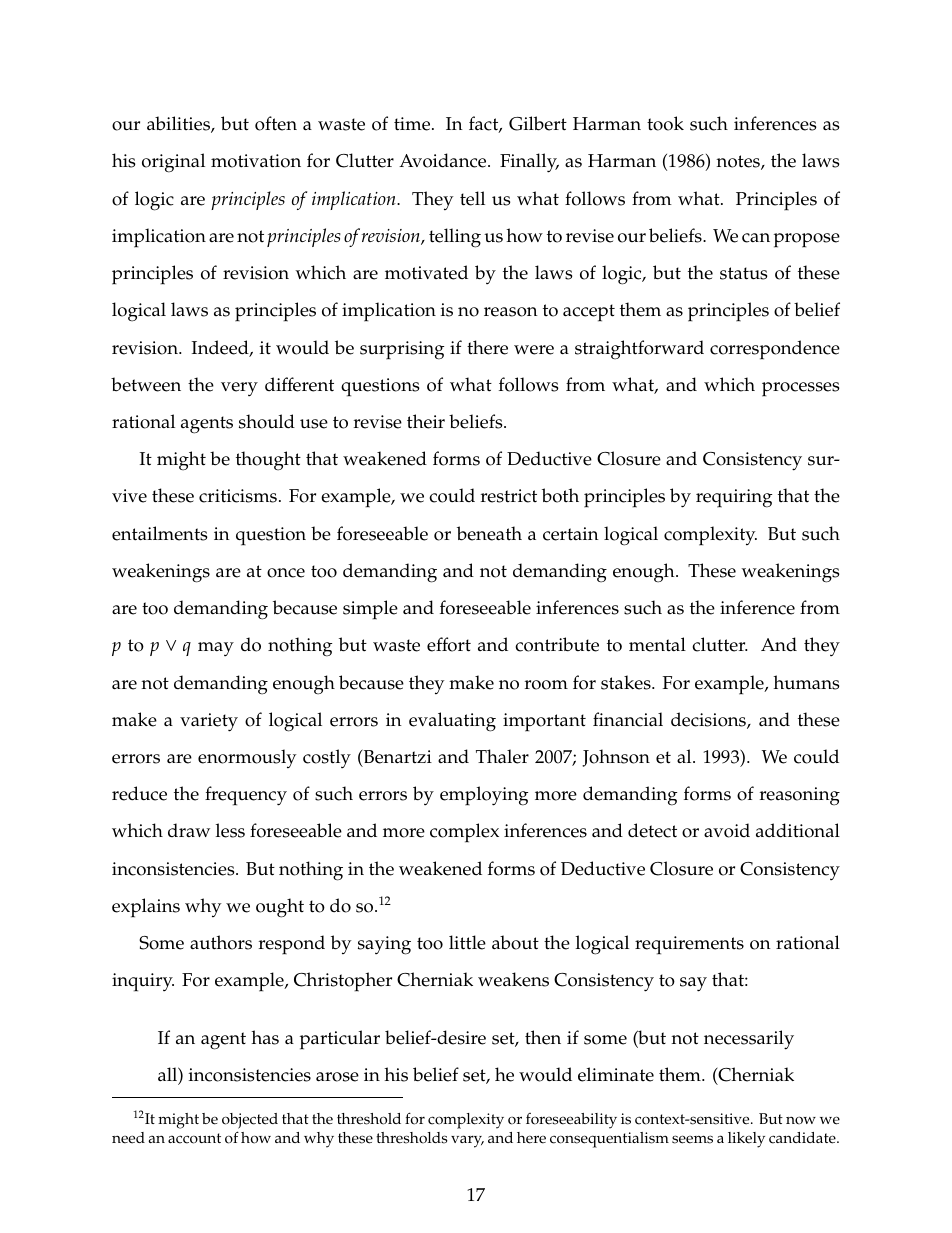  Describe the element at coordinates (216, 649) in the screenshot. I see `may` at that location.
